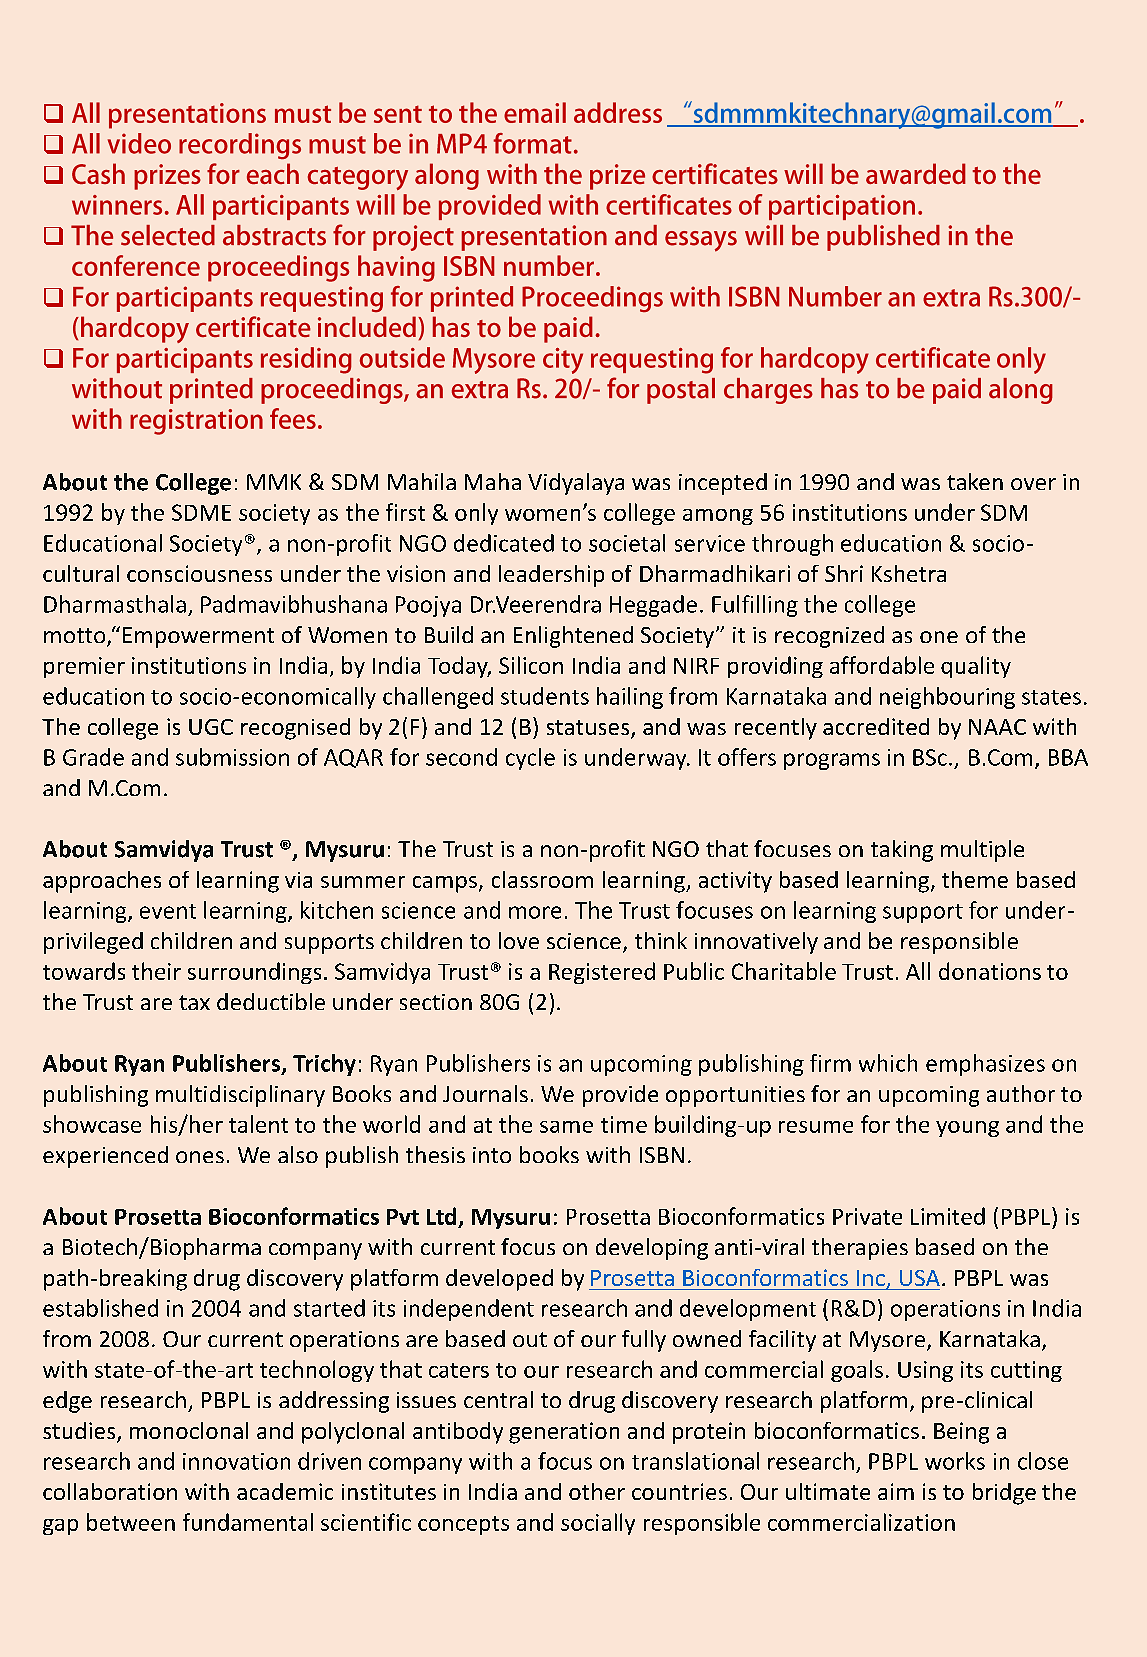  What do you see at coordinates (542, 879) in the document?
I see `classroom` at bounding box center [542, 879].
